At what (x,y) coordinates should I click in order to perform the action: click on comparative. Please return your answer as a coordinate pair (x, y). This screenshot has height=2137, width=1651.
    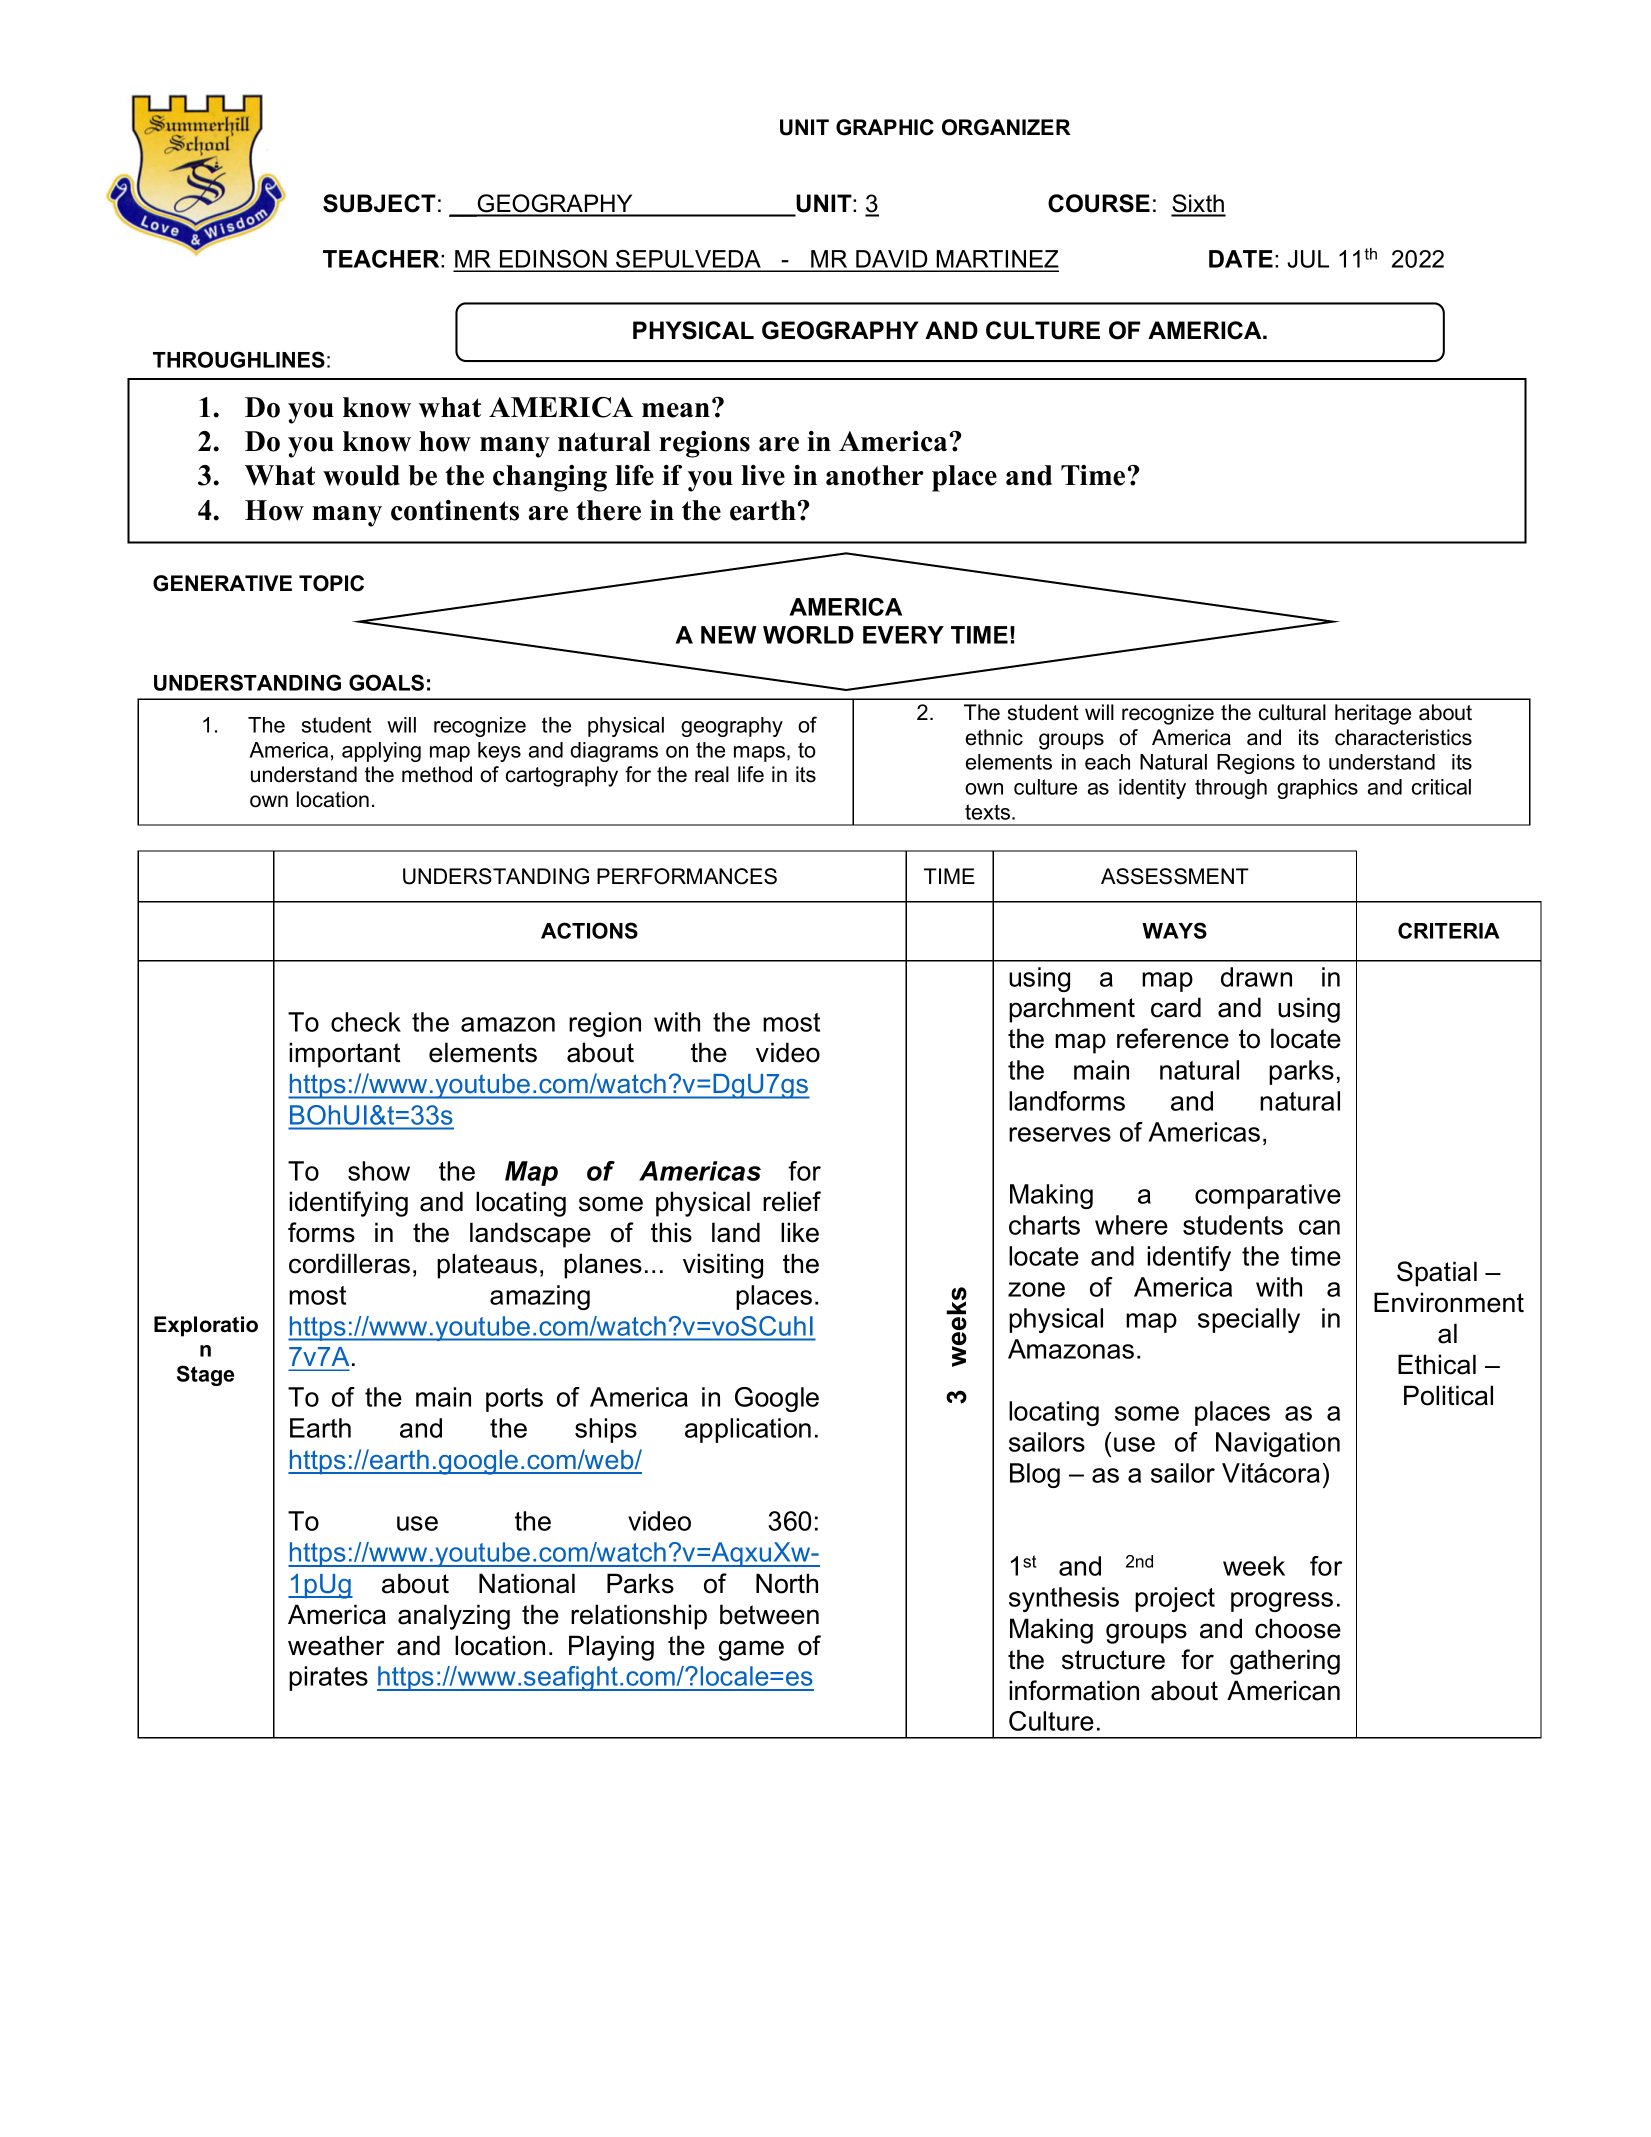
    Looking at the image, I should click on (1268, 1196).
